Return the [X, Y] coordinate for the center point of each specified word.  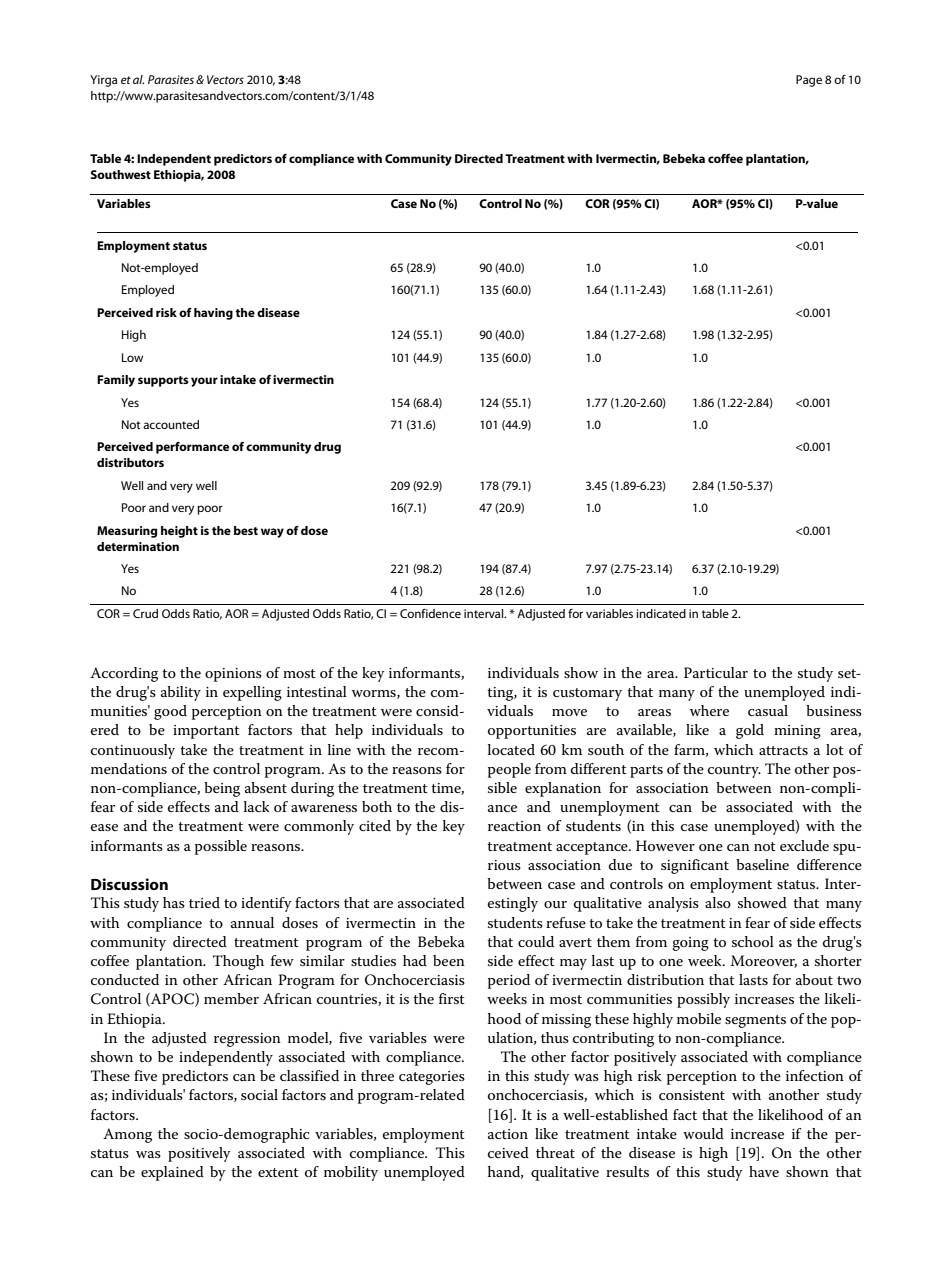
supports [163, 381]
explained [172, 1173]
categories [432, 1078]
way [272, 533]
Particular [716, 672]
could [536, 941]
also [718, 902]
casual [768, 710]
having [213, 314]
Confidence [430, 613]
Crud [145, 613]
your [204, 382]
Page [809, 81]
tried [204, 902]
